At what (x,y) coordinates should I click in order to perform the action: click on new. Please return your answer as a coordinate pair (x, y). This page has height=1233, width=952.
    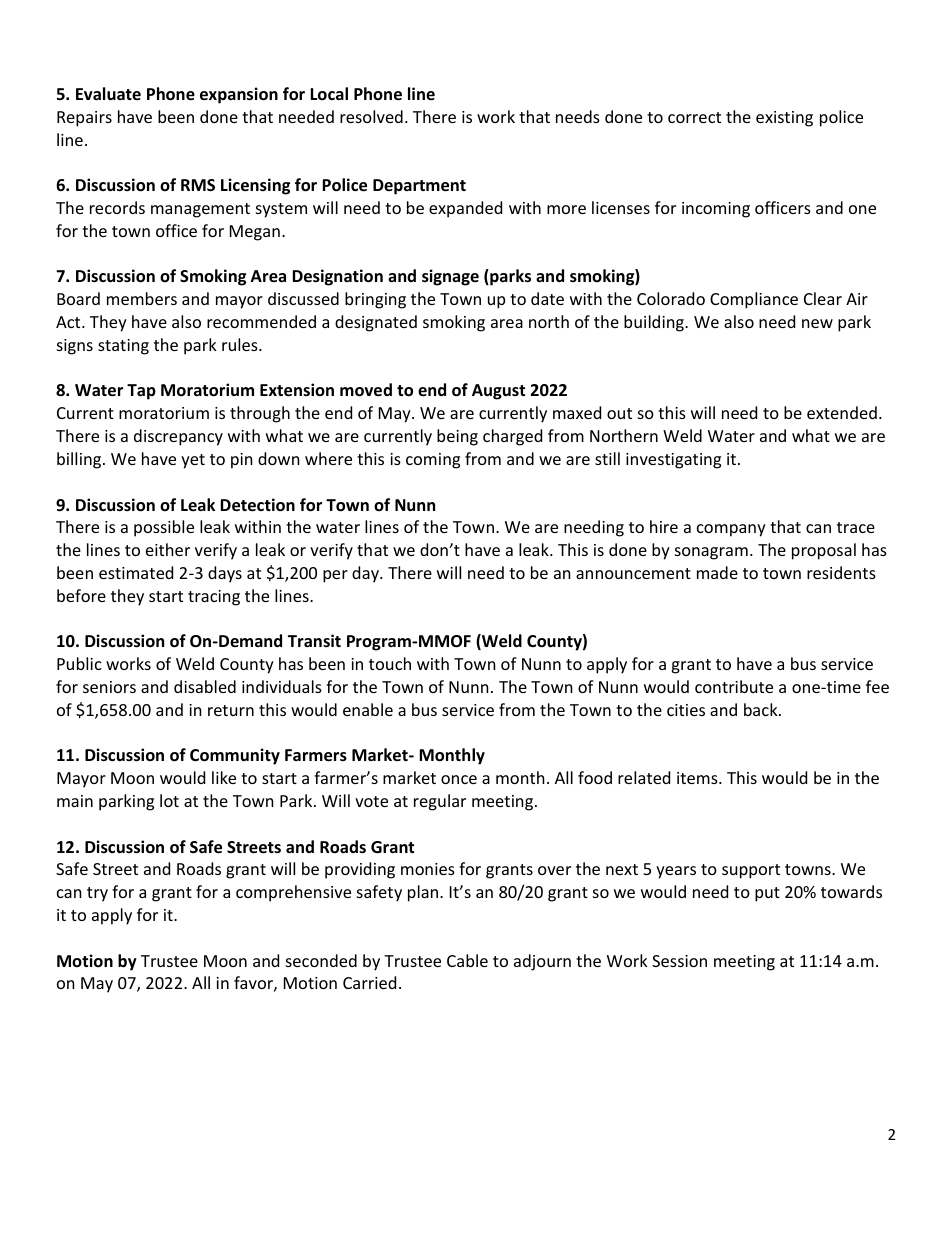
    Looking at the image, I should click on (817, 323).
